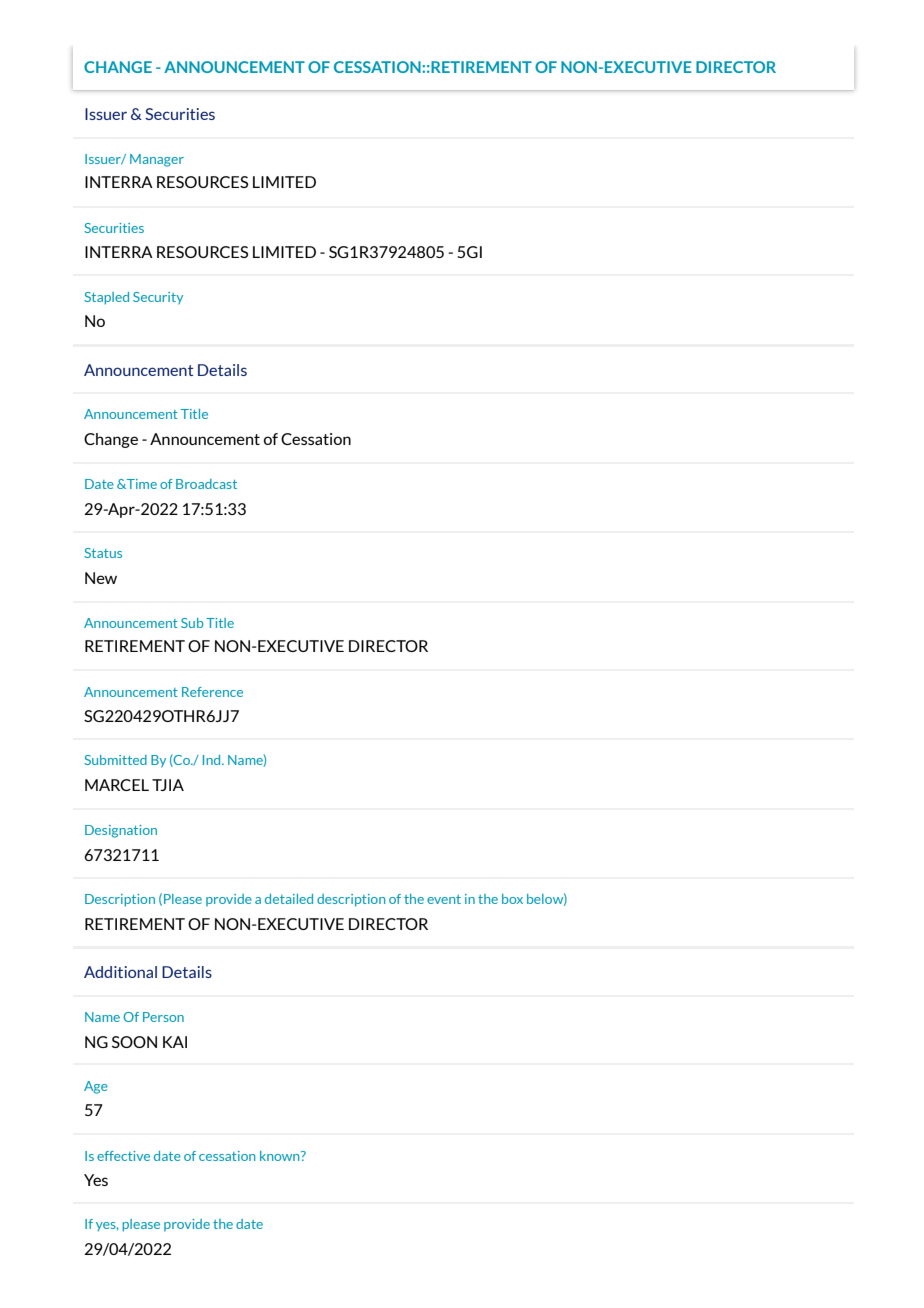 This page has height=1308, width=924. I want to click on Manager, so click(157, 160).
